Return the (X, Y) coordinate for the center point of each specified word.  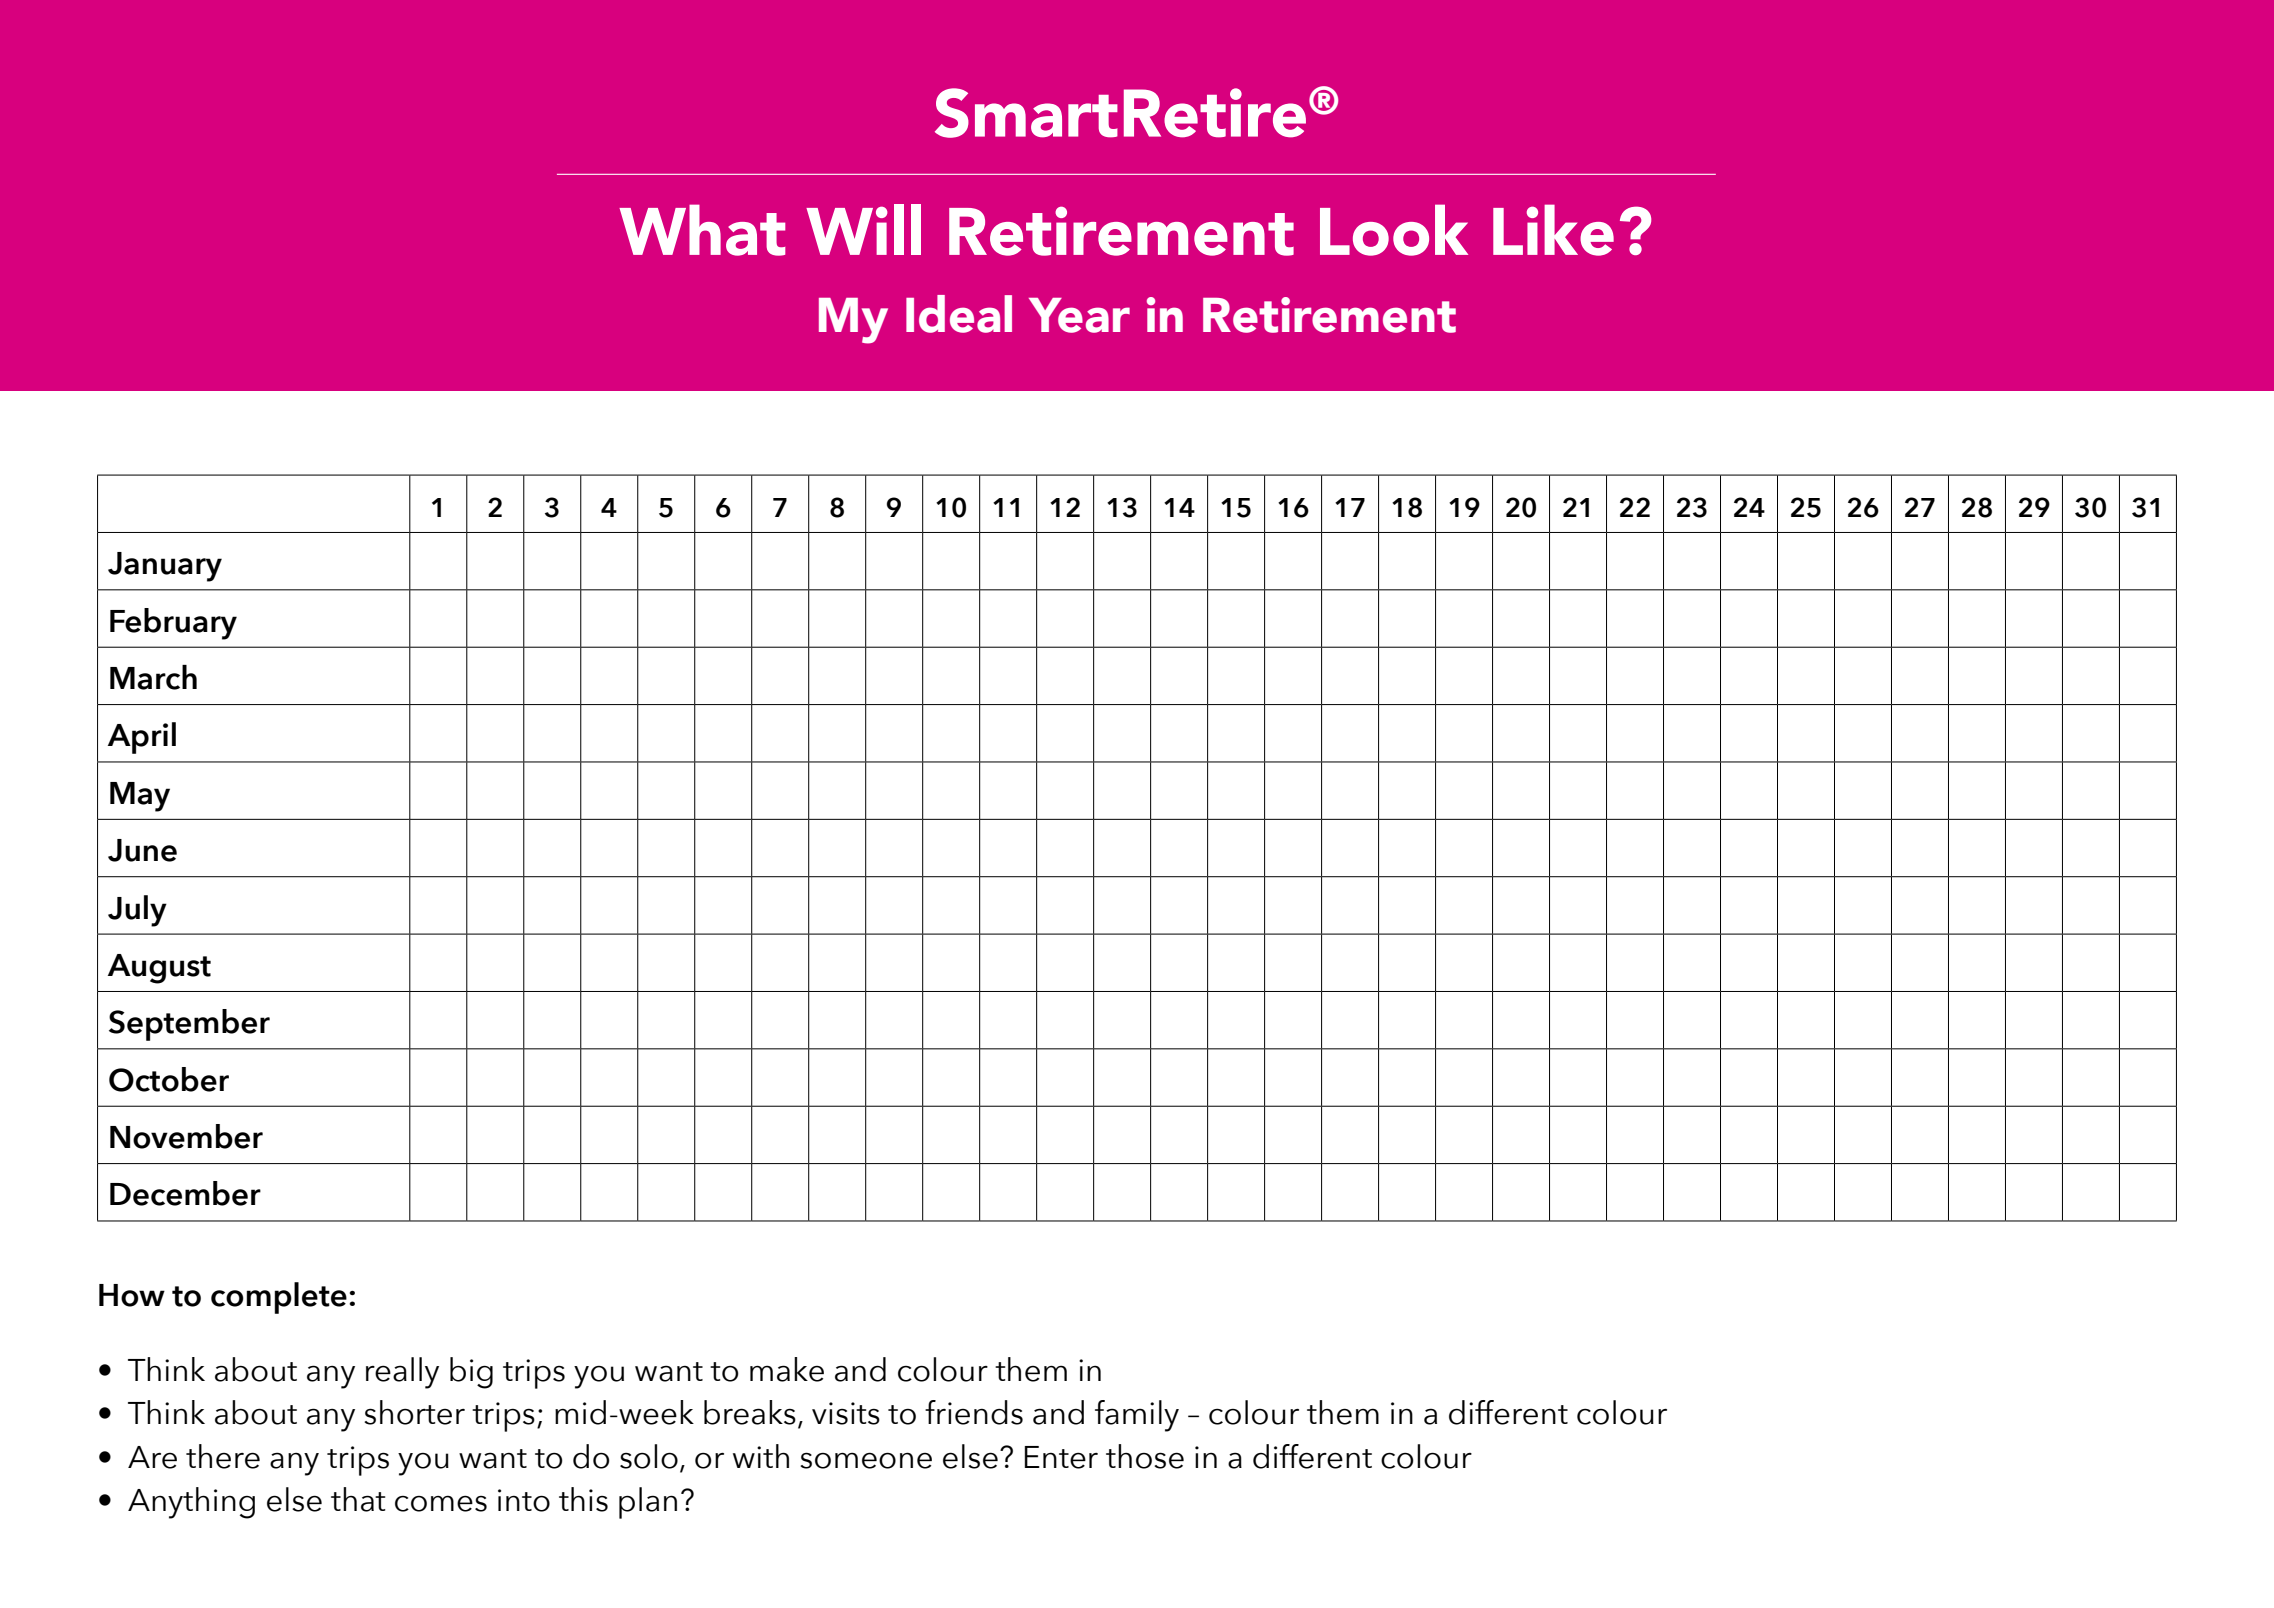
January (165, 567)
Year (1079, 315)
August (159, 969)
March (153, 677)
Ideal (959, 314)
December (185, 1193)
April (142, 738)
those (1145, 1456)
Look (1394, 230)
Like (1553, 230)
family (1137, 1416)
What (702, 230)
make (787, 1369)
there (223, 1456)
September (189, 1025)
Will (863, 229)
